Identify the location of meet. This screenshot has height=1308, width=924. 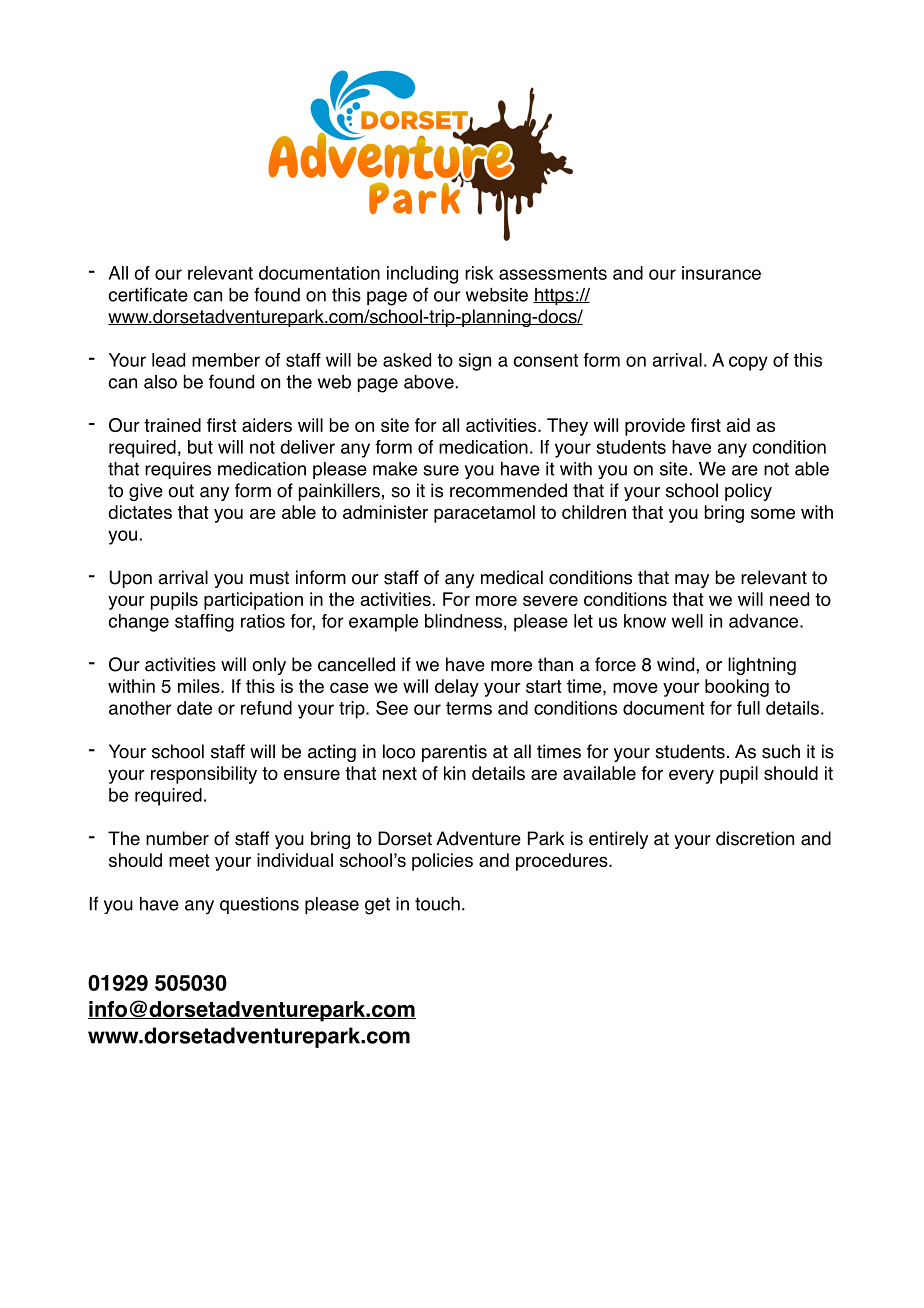
(189, 860).
